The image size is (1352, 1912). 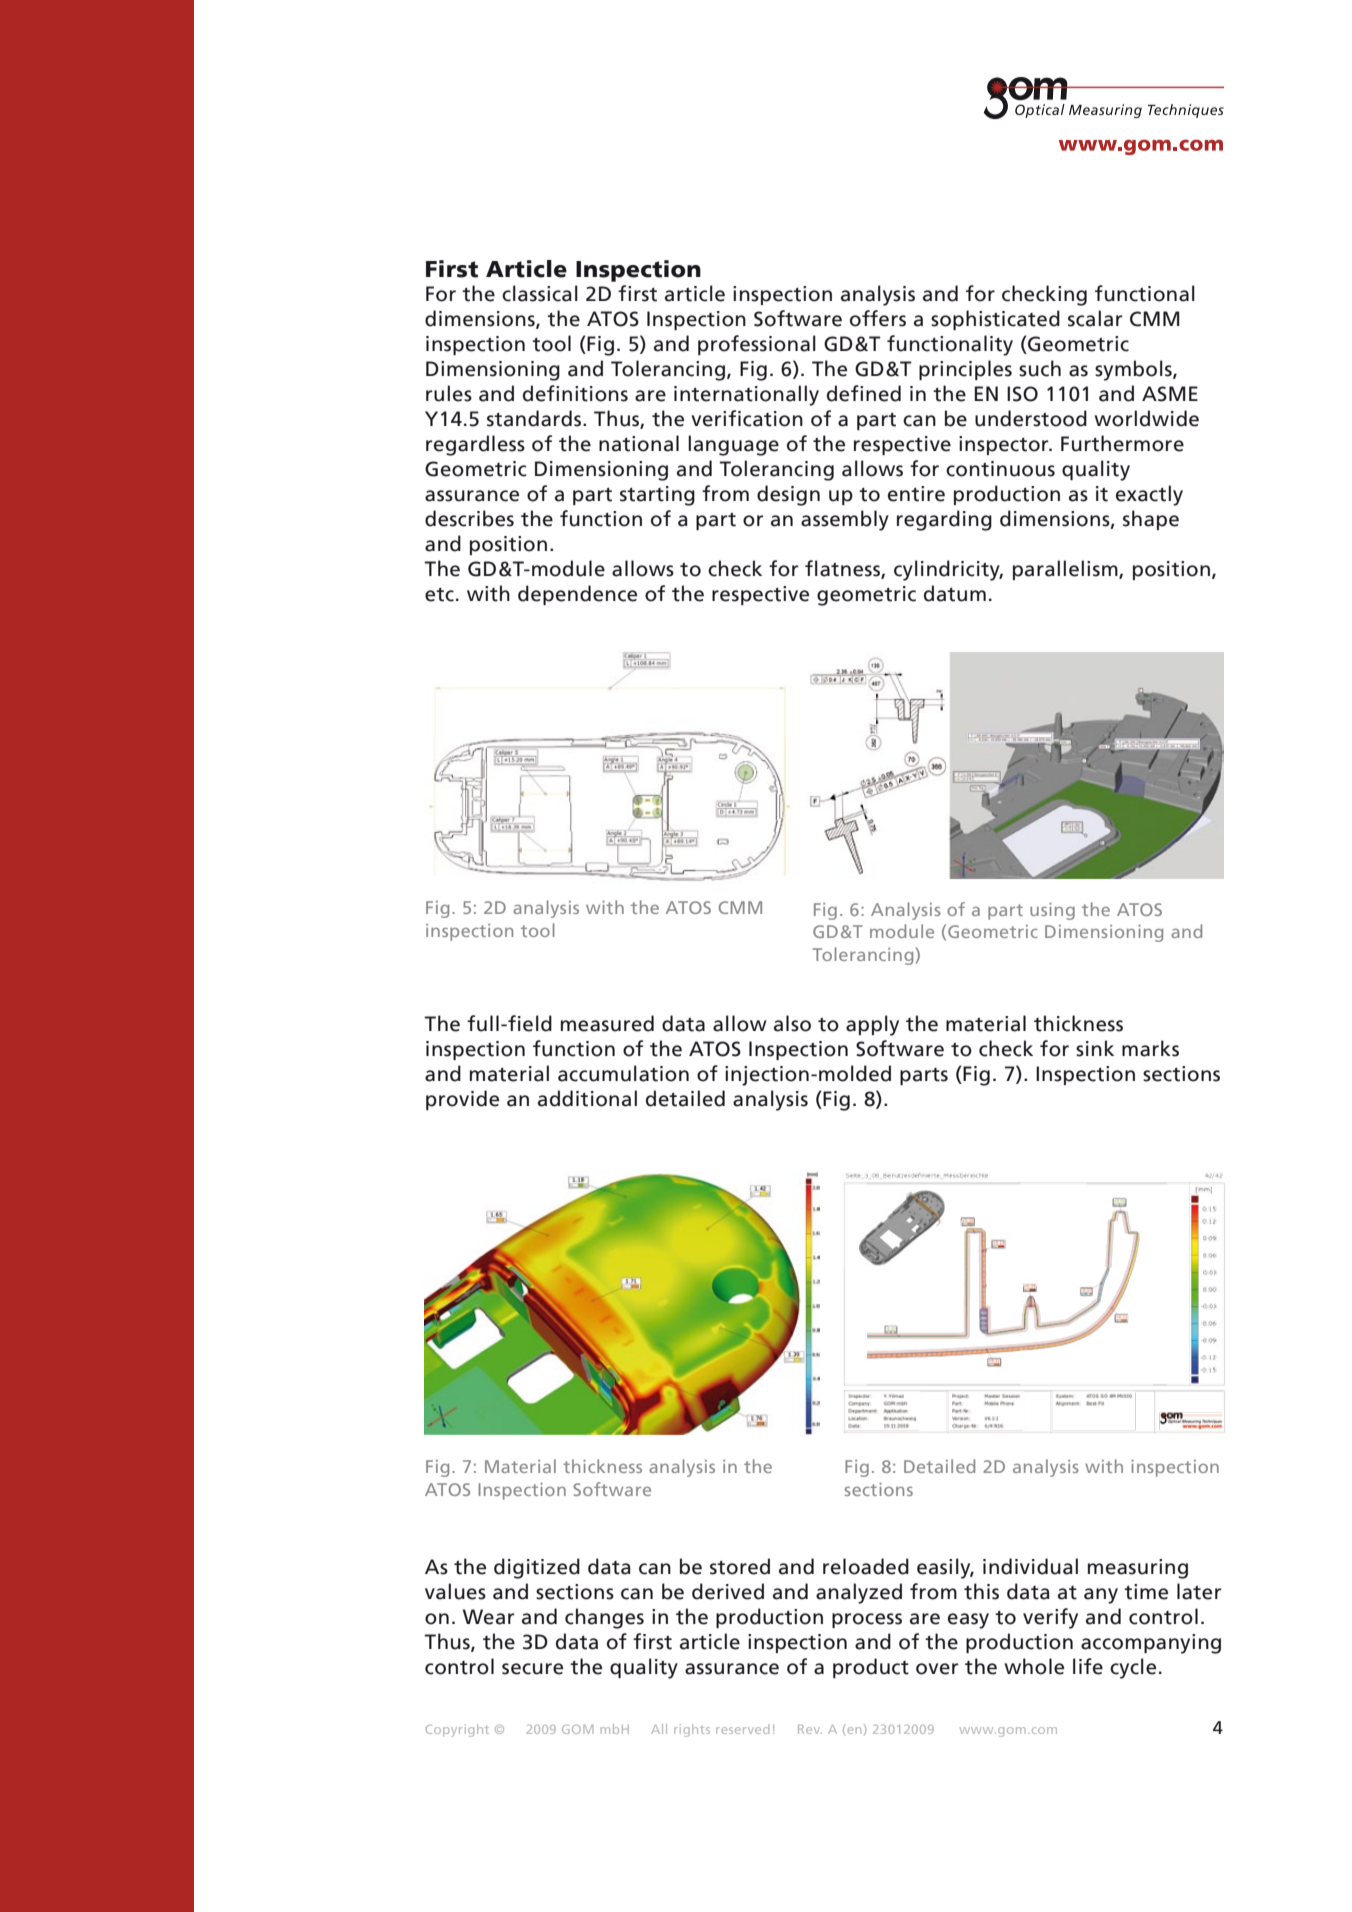 I want to click on Rev, so click(x=810, y=1729).
